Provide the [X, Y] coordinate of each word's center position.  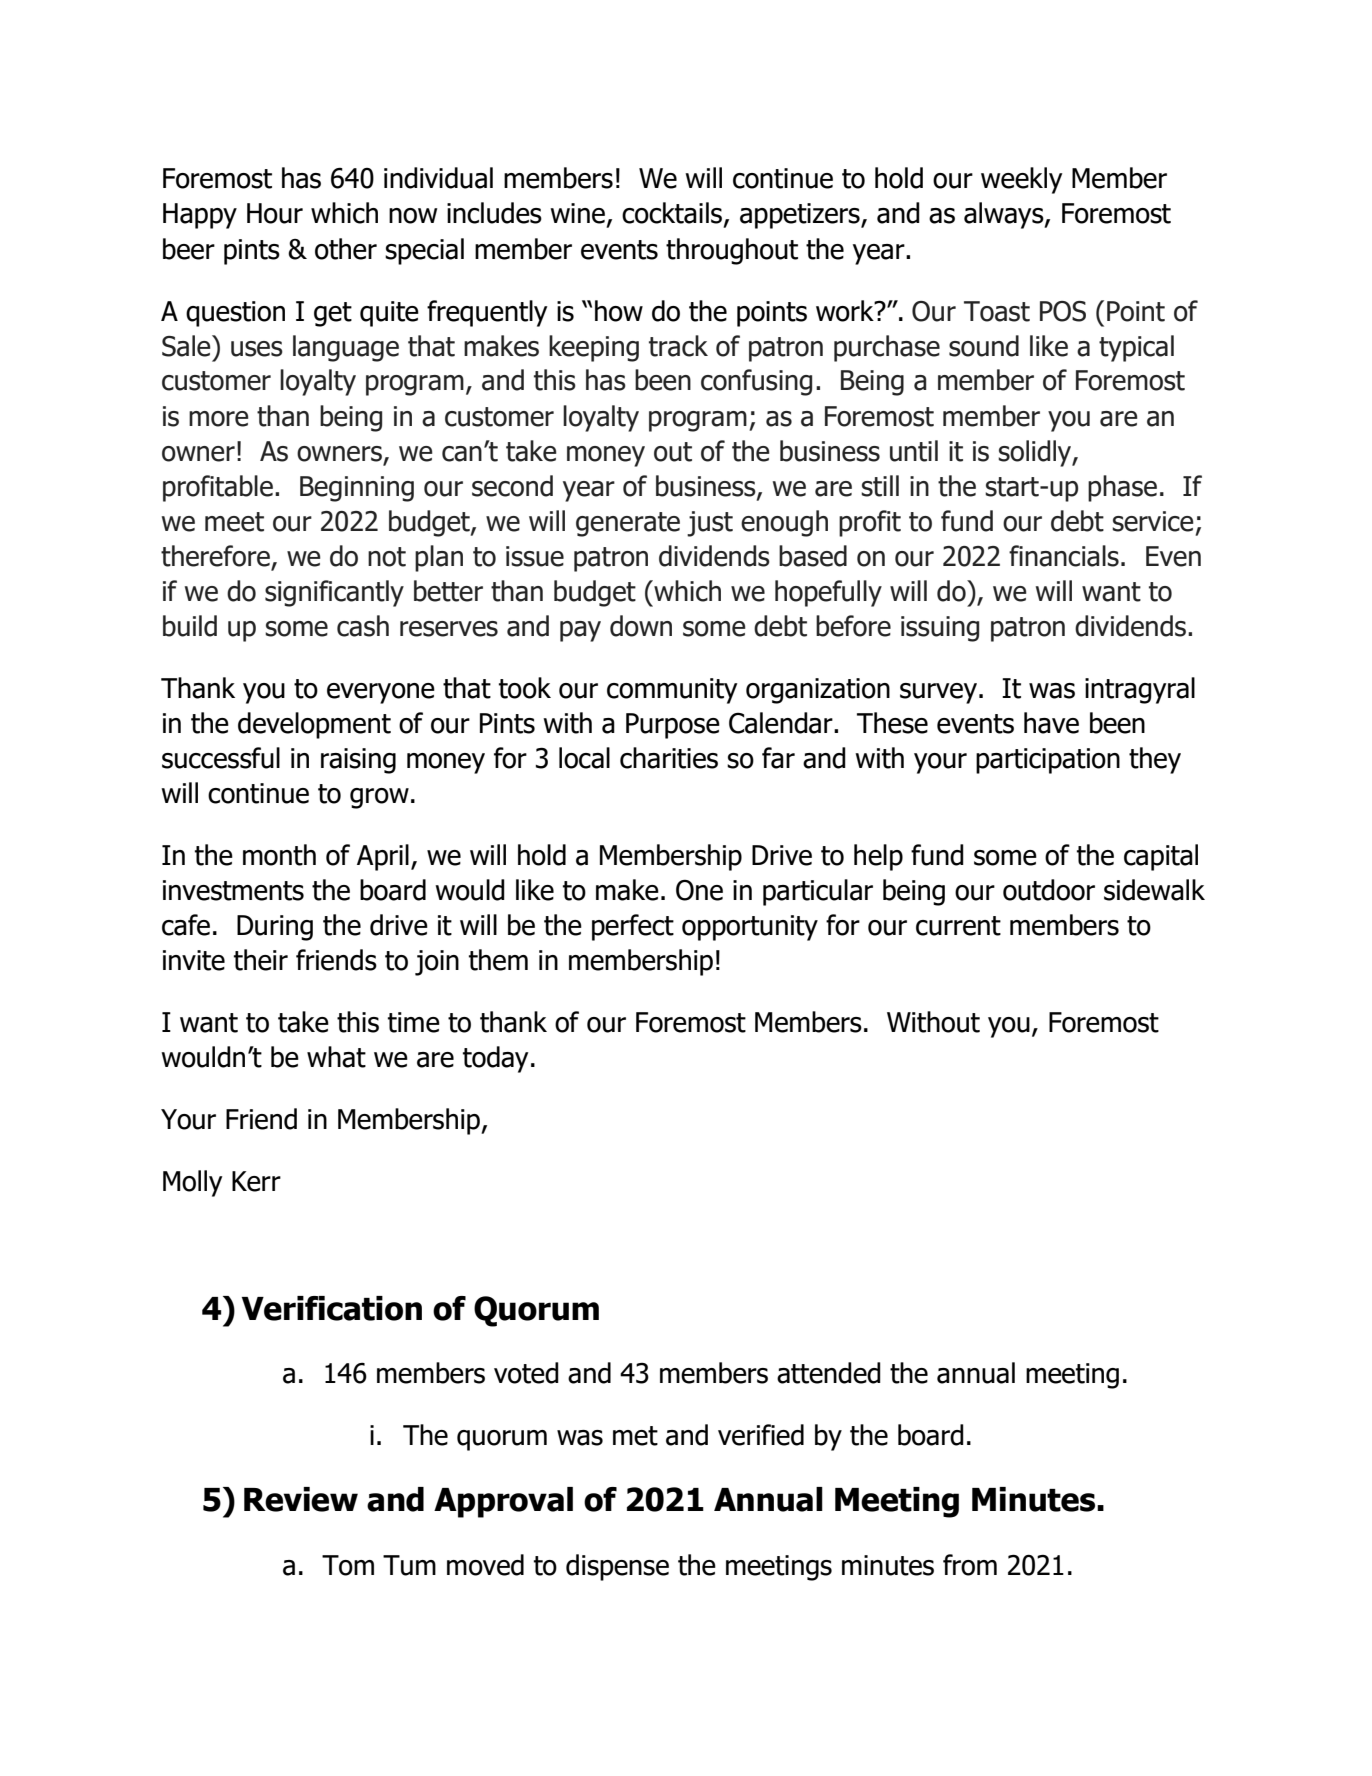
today [496, 1059]
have [1051, 723]
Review [301, 1499]
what [336, 1057]
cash [363, 626]
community [672, 691]
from [970, 1565]
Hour [275, 213]
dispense [617, 1567]
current [958, 926]
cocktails [672, 213]
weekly [1022, 180]
